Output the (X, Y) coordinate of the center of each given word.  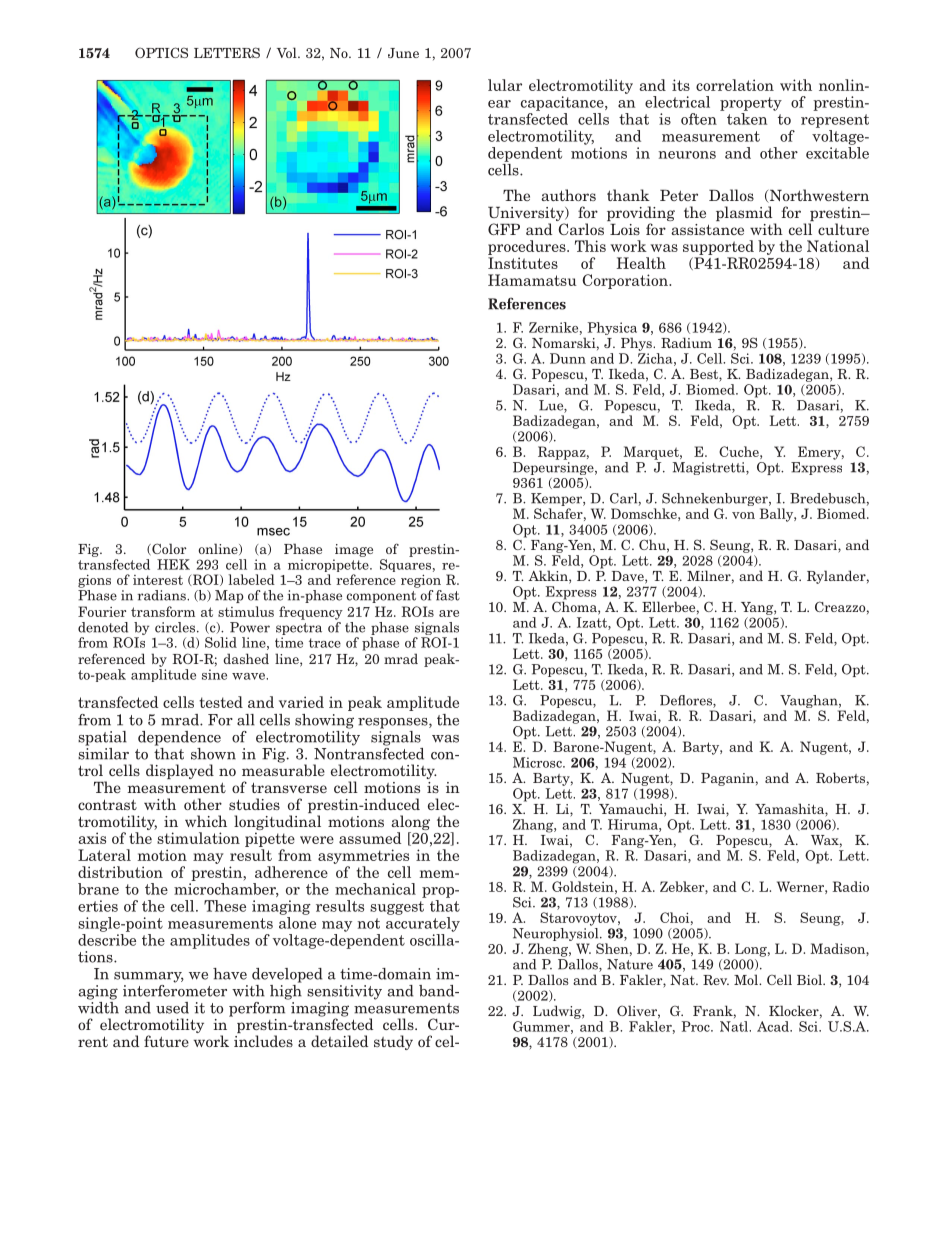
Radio (851, 886)
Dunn (568, 358)
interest (158, 580)
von (743, 515)
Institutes (523, 263)
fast (448, 595)
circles (176, 627)
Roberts (840, 777)
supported (718, 247)
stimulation (198, 838)
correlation (735, 85)
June (403, 53)
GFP (504, 229)
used (172, 1008)
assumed (370, 838)
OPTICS (161, 52)
